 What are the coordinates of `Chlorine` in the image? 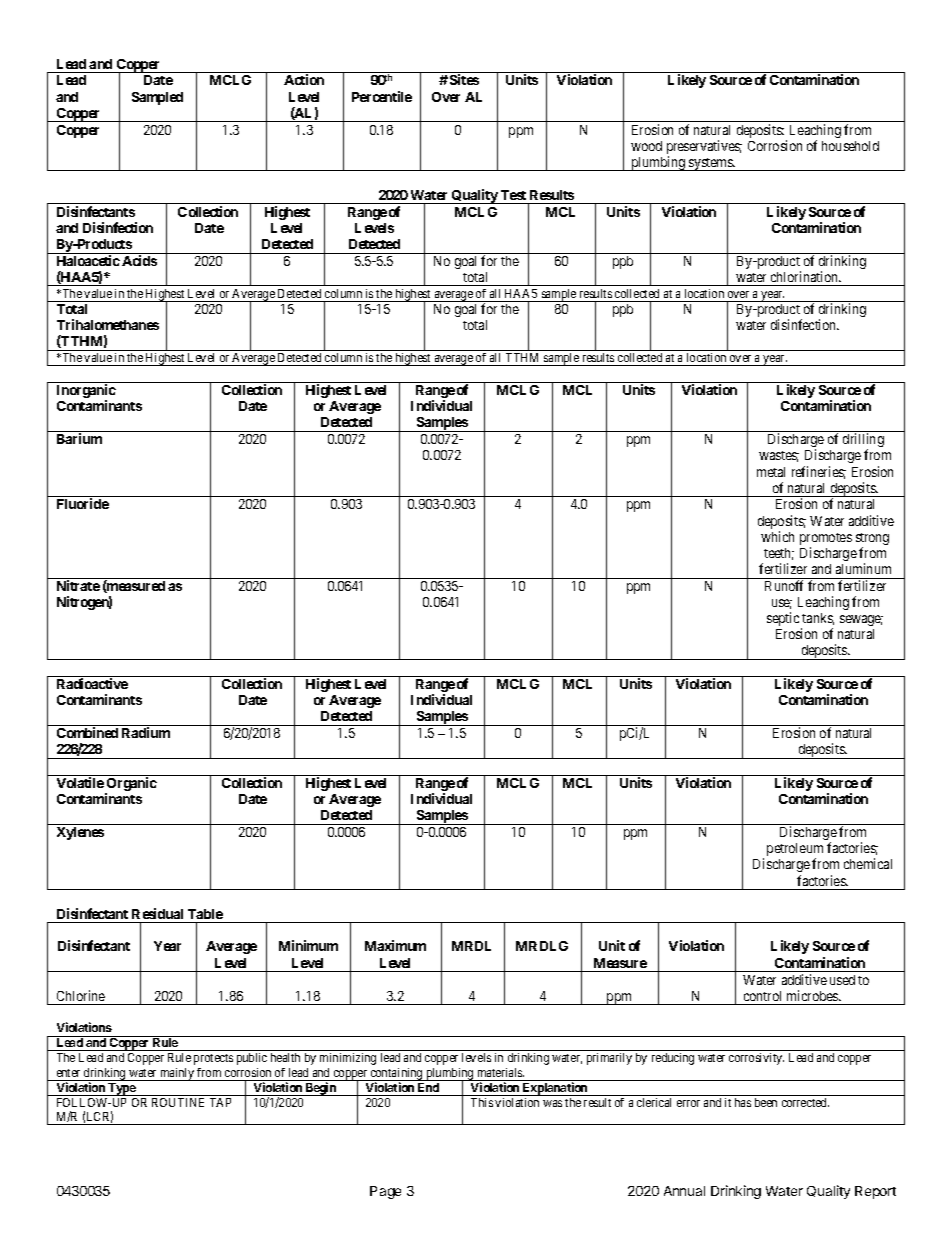 It's located at (81, 995).
